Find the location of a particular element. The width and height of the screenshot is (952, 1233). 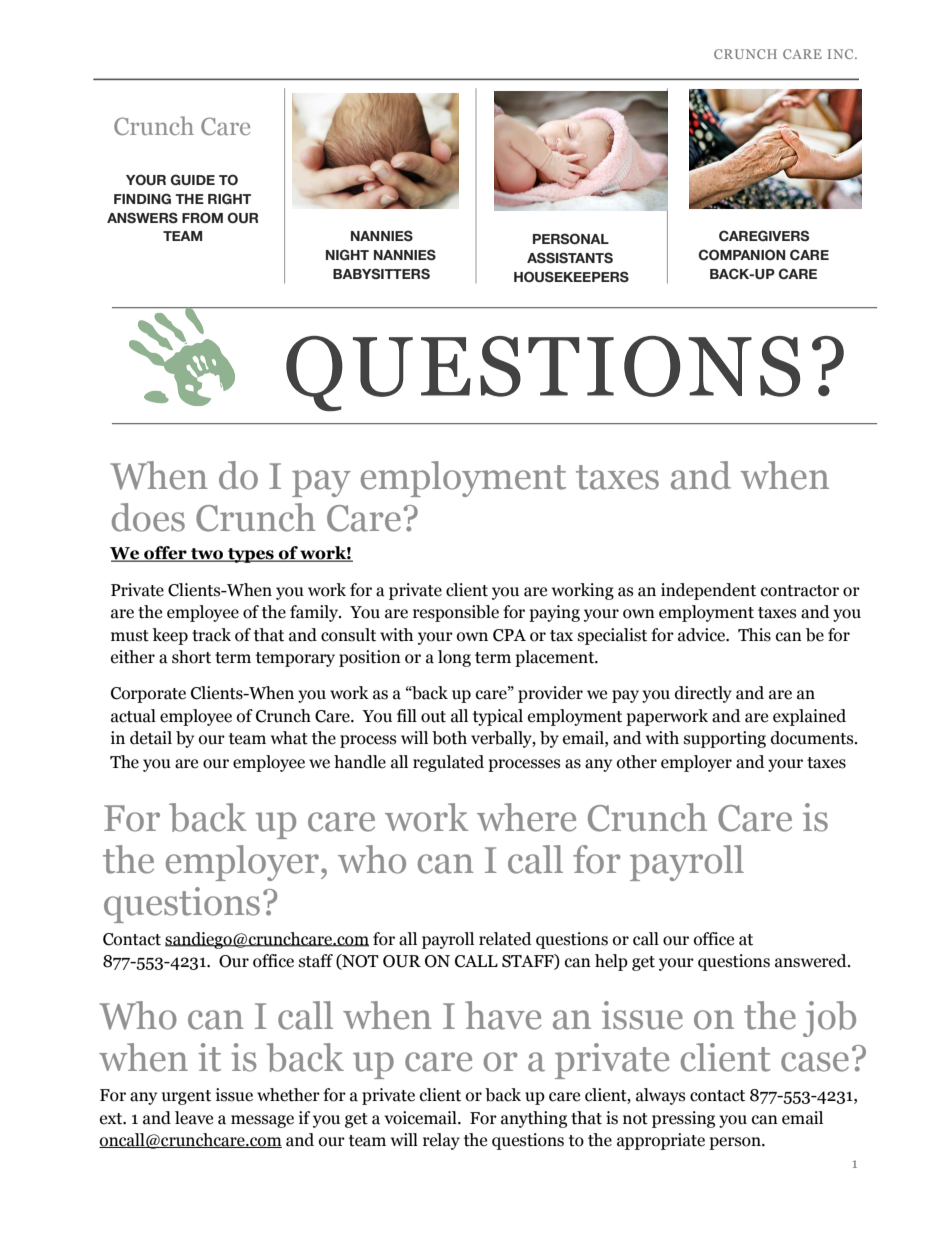

contractor is located at coordinates (800, 591).
